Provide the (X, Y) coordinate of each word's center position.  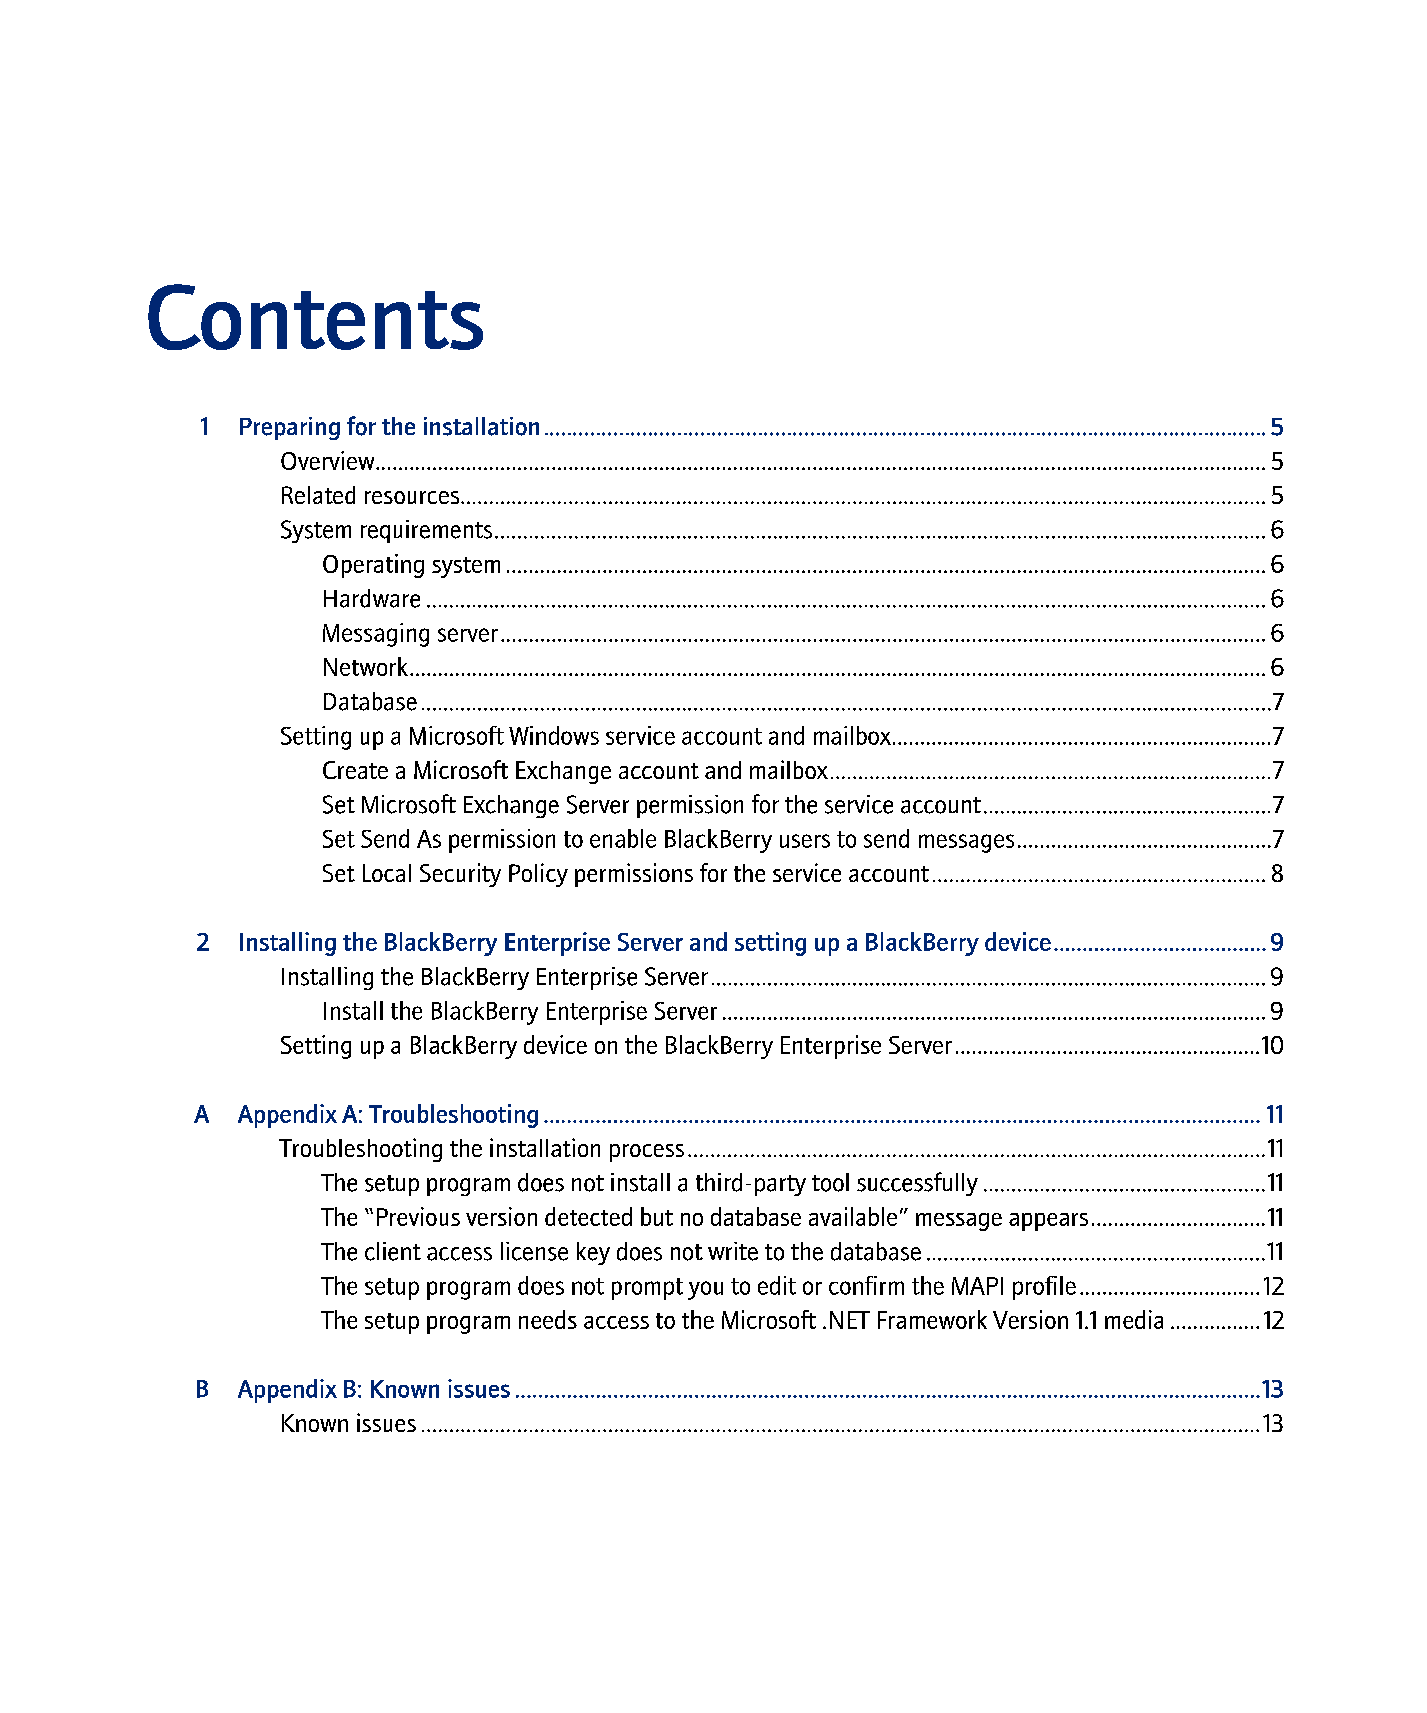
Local (387, 873)
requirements (426, 531)
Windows (554, 735)
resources (413, 497)
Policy (538, 875)
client (393, 1251)
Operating (373, 566)
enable (623, 838)
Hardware (372, 598)
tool (830, 1182)
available (853, 1216)
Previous (418, 1216)
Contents (315, 317)
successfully (917, 1184)
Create (355, 770)
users (805, 841)
